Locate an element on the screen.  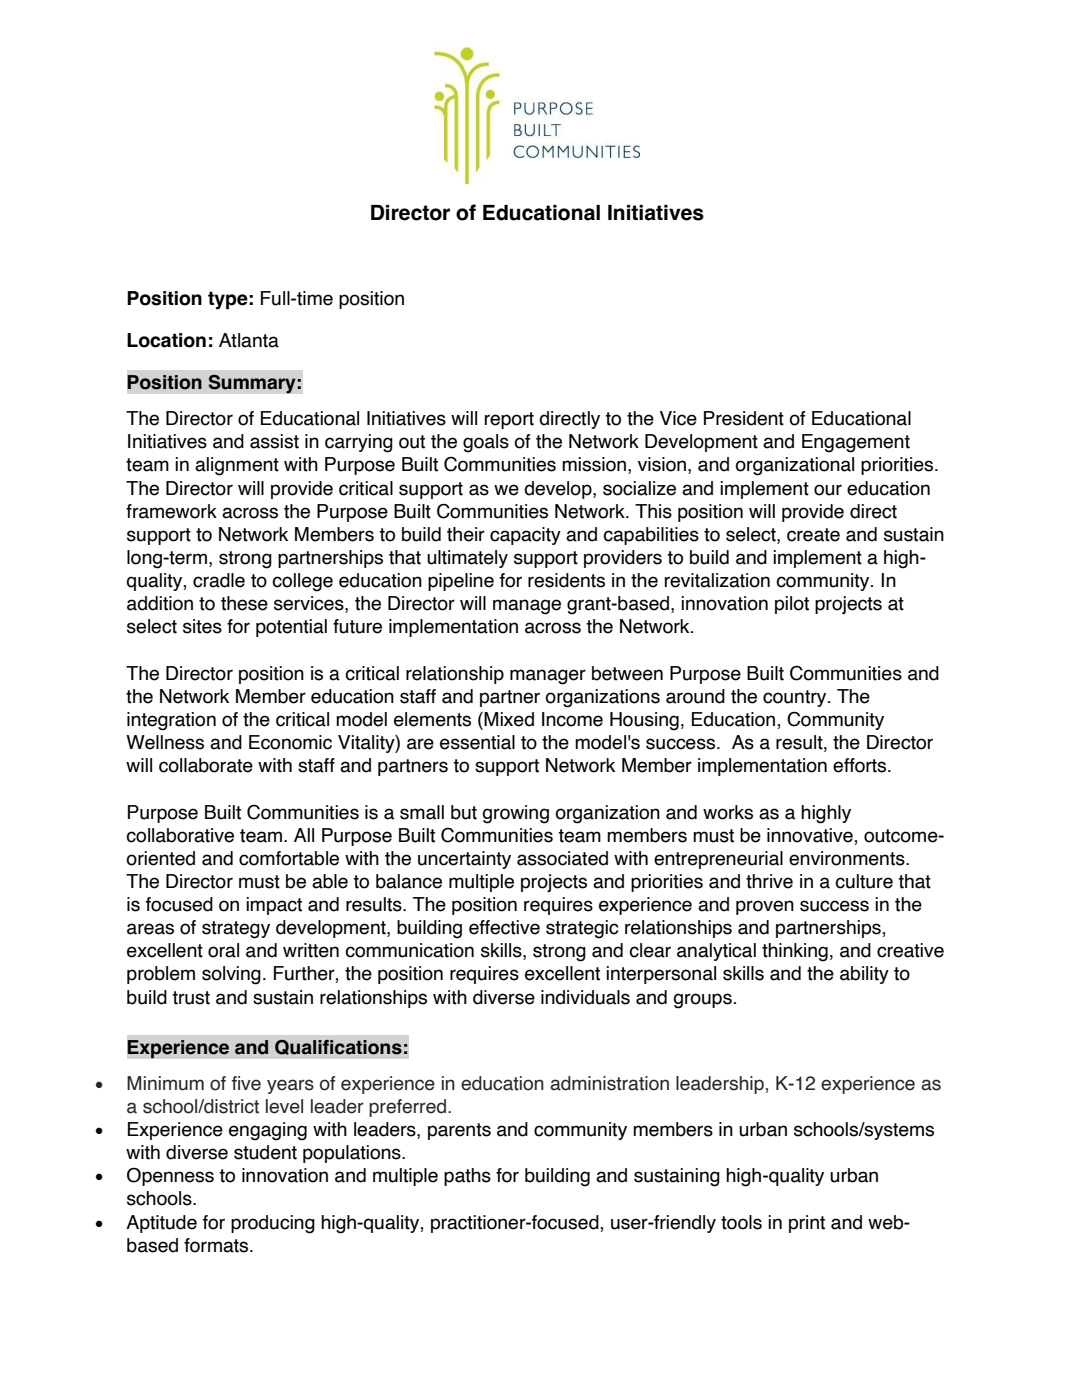
Atlanta is located at coordinates (249, 340).
